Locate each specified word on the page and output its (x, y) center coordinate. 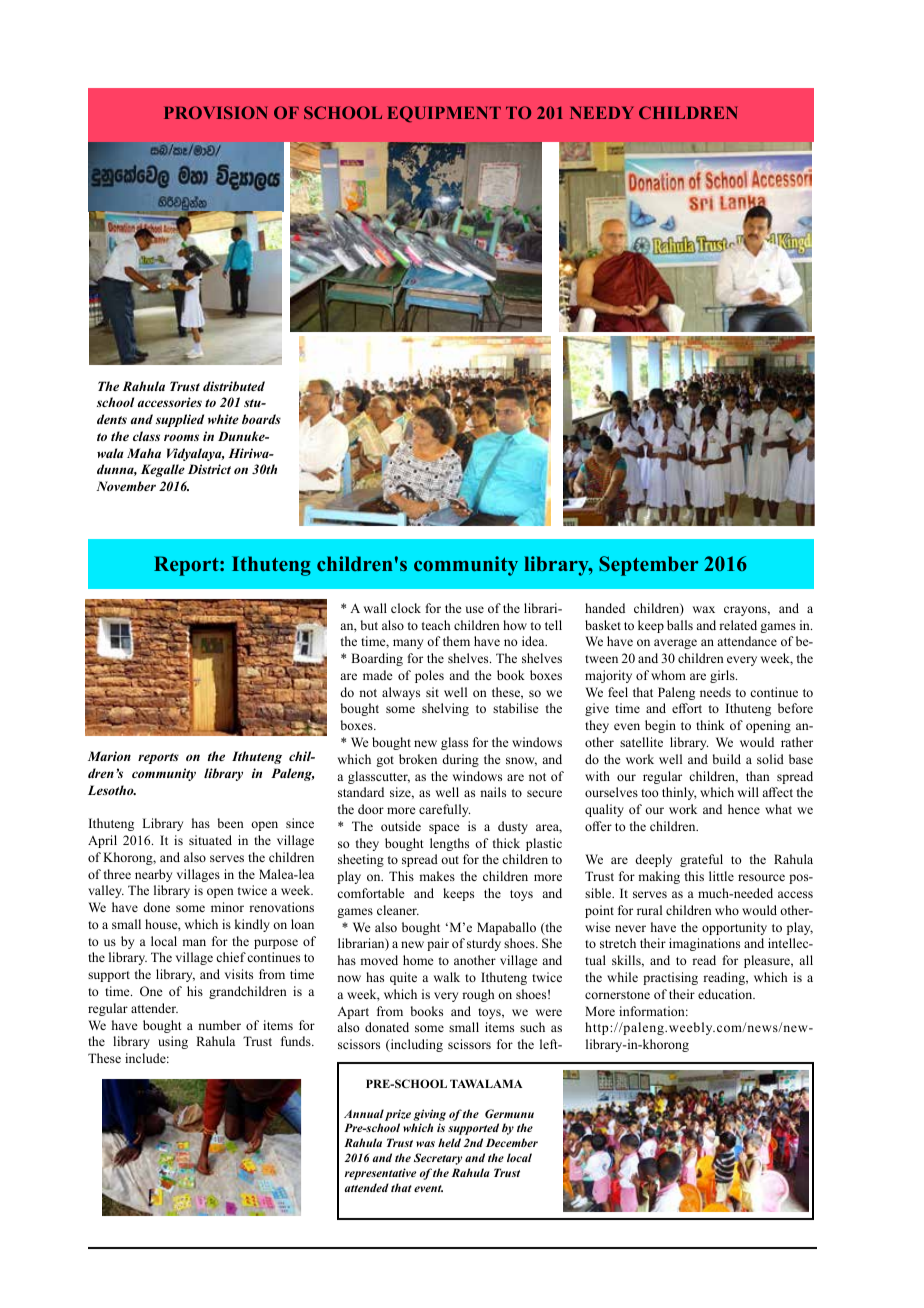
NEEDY (602, 112)
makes (437, 876)
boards (261, 419)
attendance (747, 641)
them (456, 641)
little (721, 876)
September (648, 566)
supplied (180, 420)
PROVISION (216, 112)
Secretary (438, 1159)
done (156, 907)
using (173, 1042)
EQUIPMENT (444, 114)
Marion (109, 756)
